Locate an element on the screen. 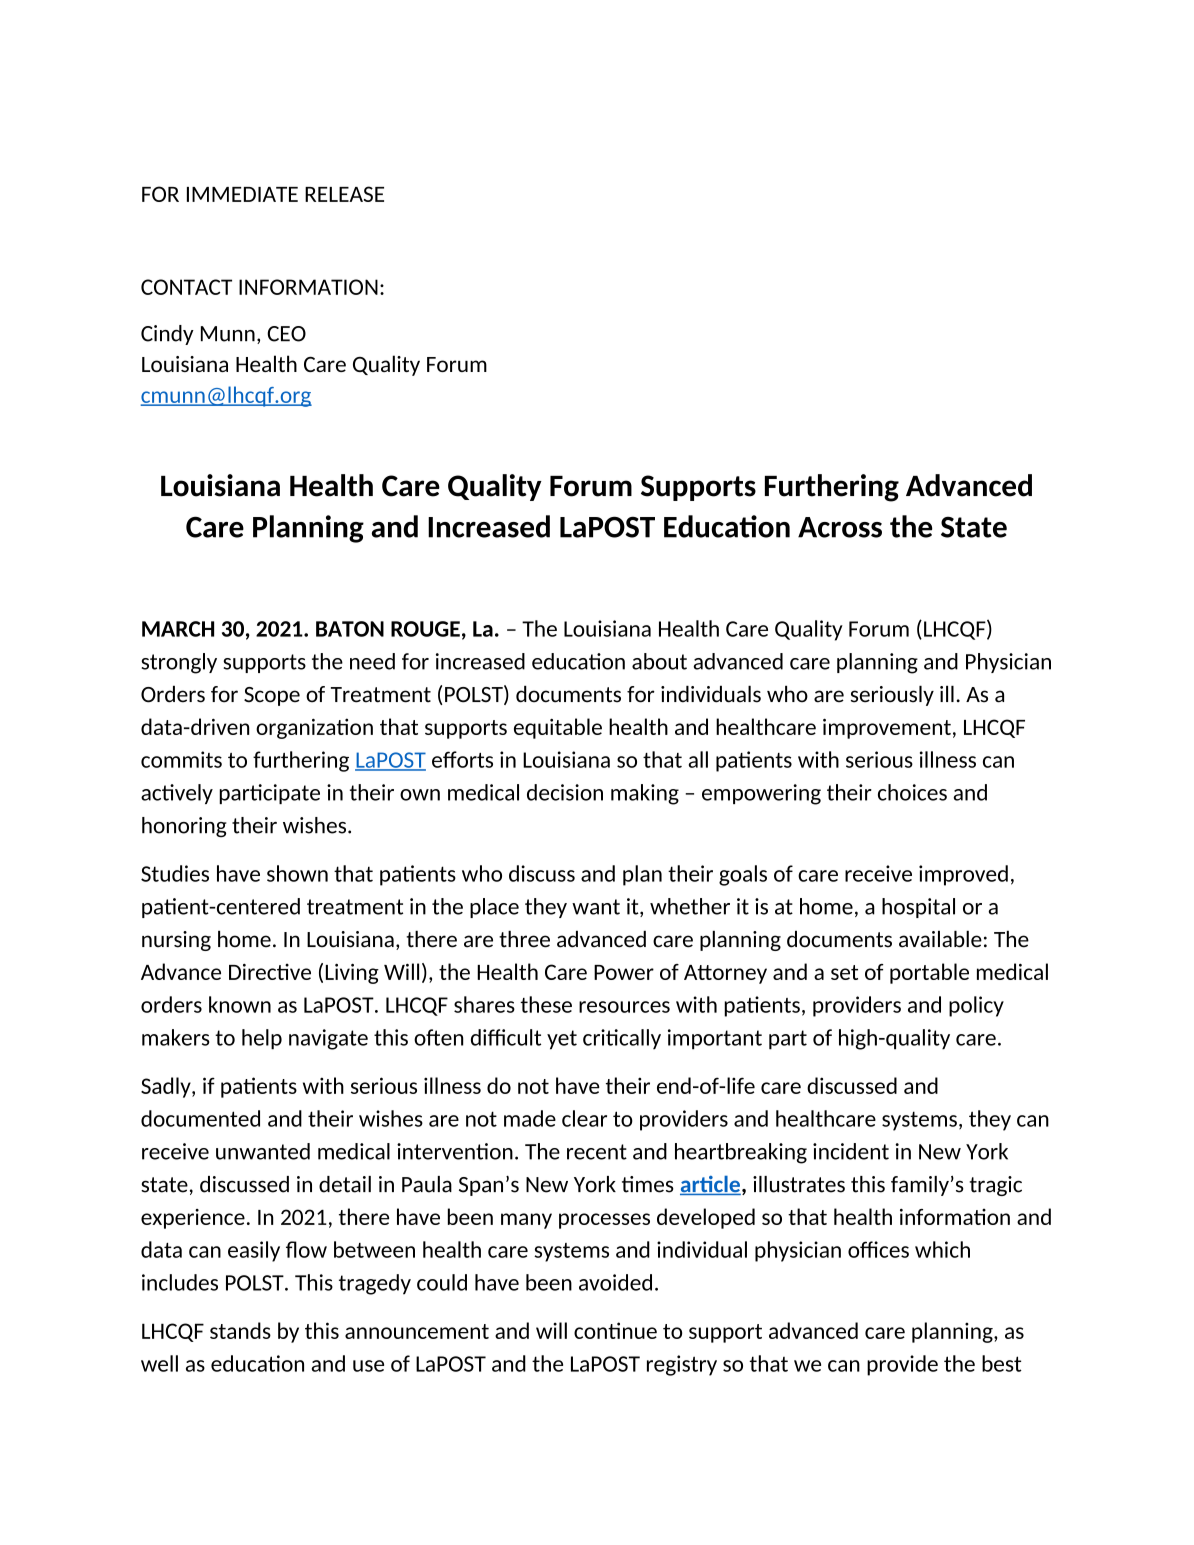 The image size is (1194, 1545). IMMEDIATE is located at coordinates (242, 194).
